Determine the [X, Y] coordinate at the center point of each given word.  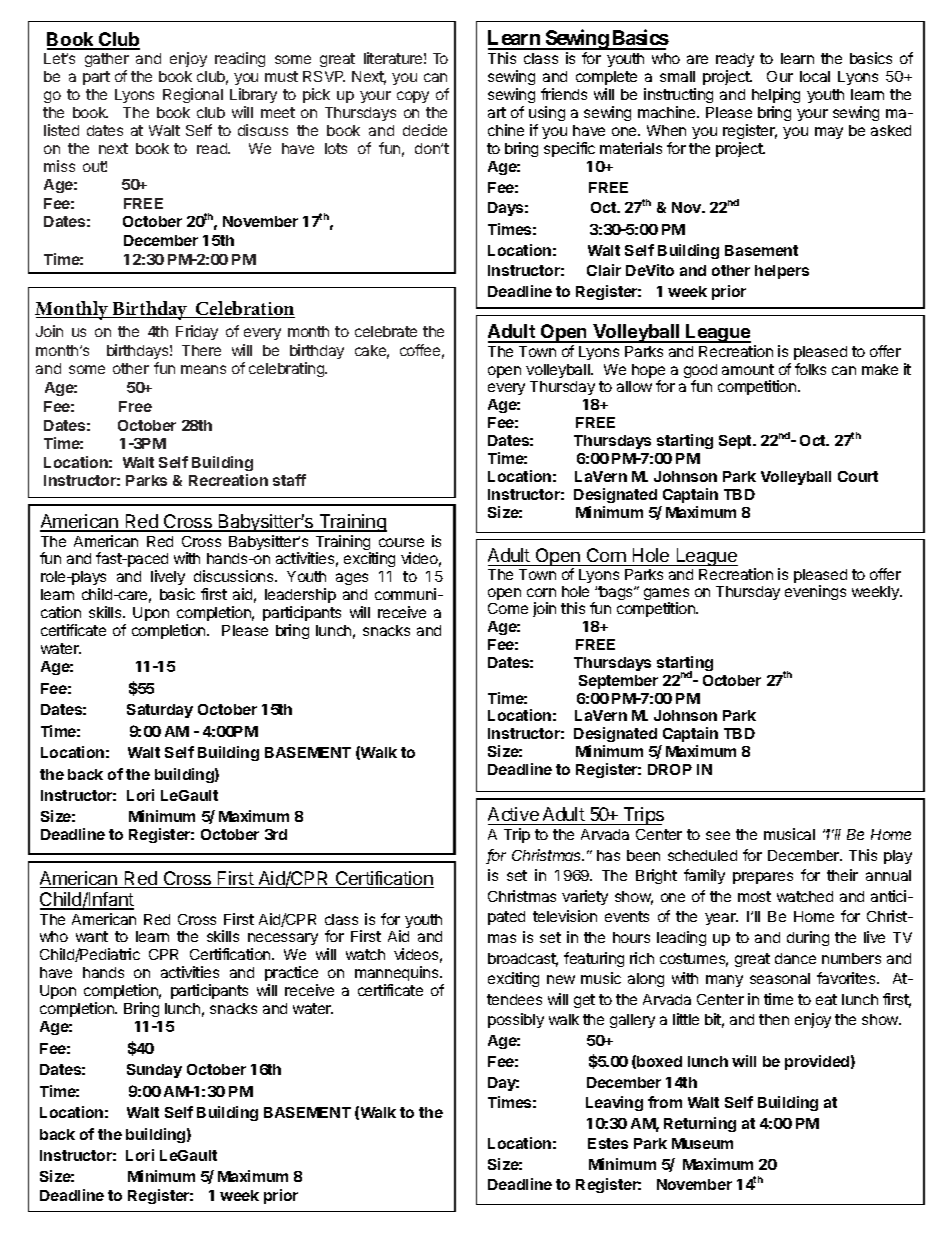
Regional [193, 95]
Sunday [154, 1071]
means [203, 369]
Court [858, 476]
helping [776, 95]
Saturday [160, 711]
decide [425, 130]
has [608, 855]
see [718, 835]
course [401, 542]
